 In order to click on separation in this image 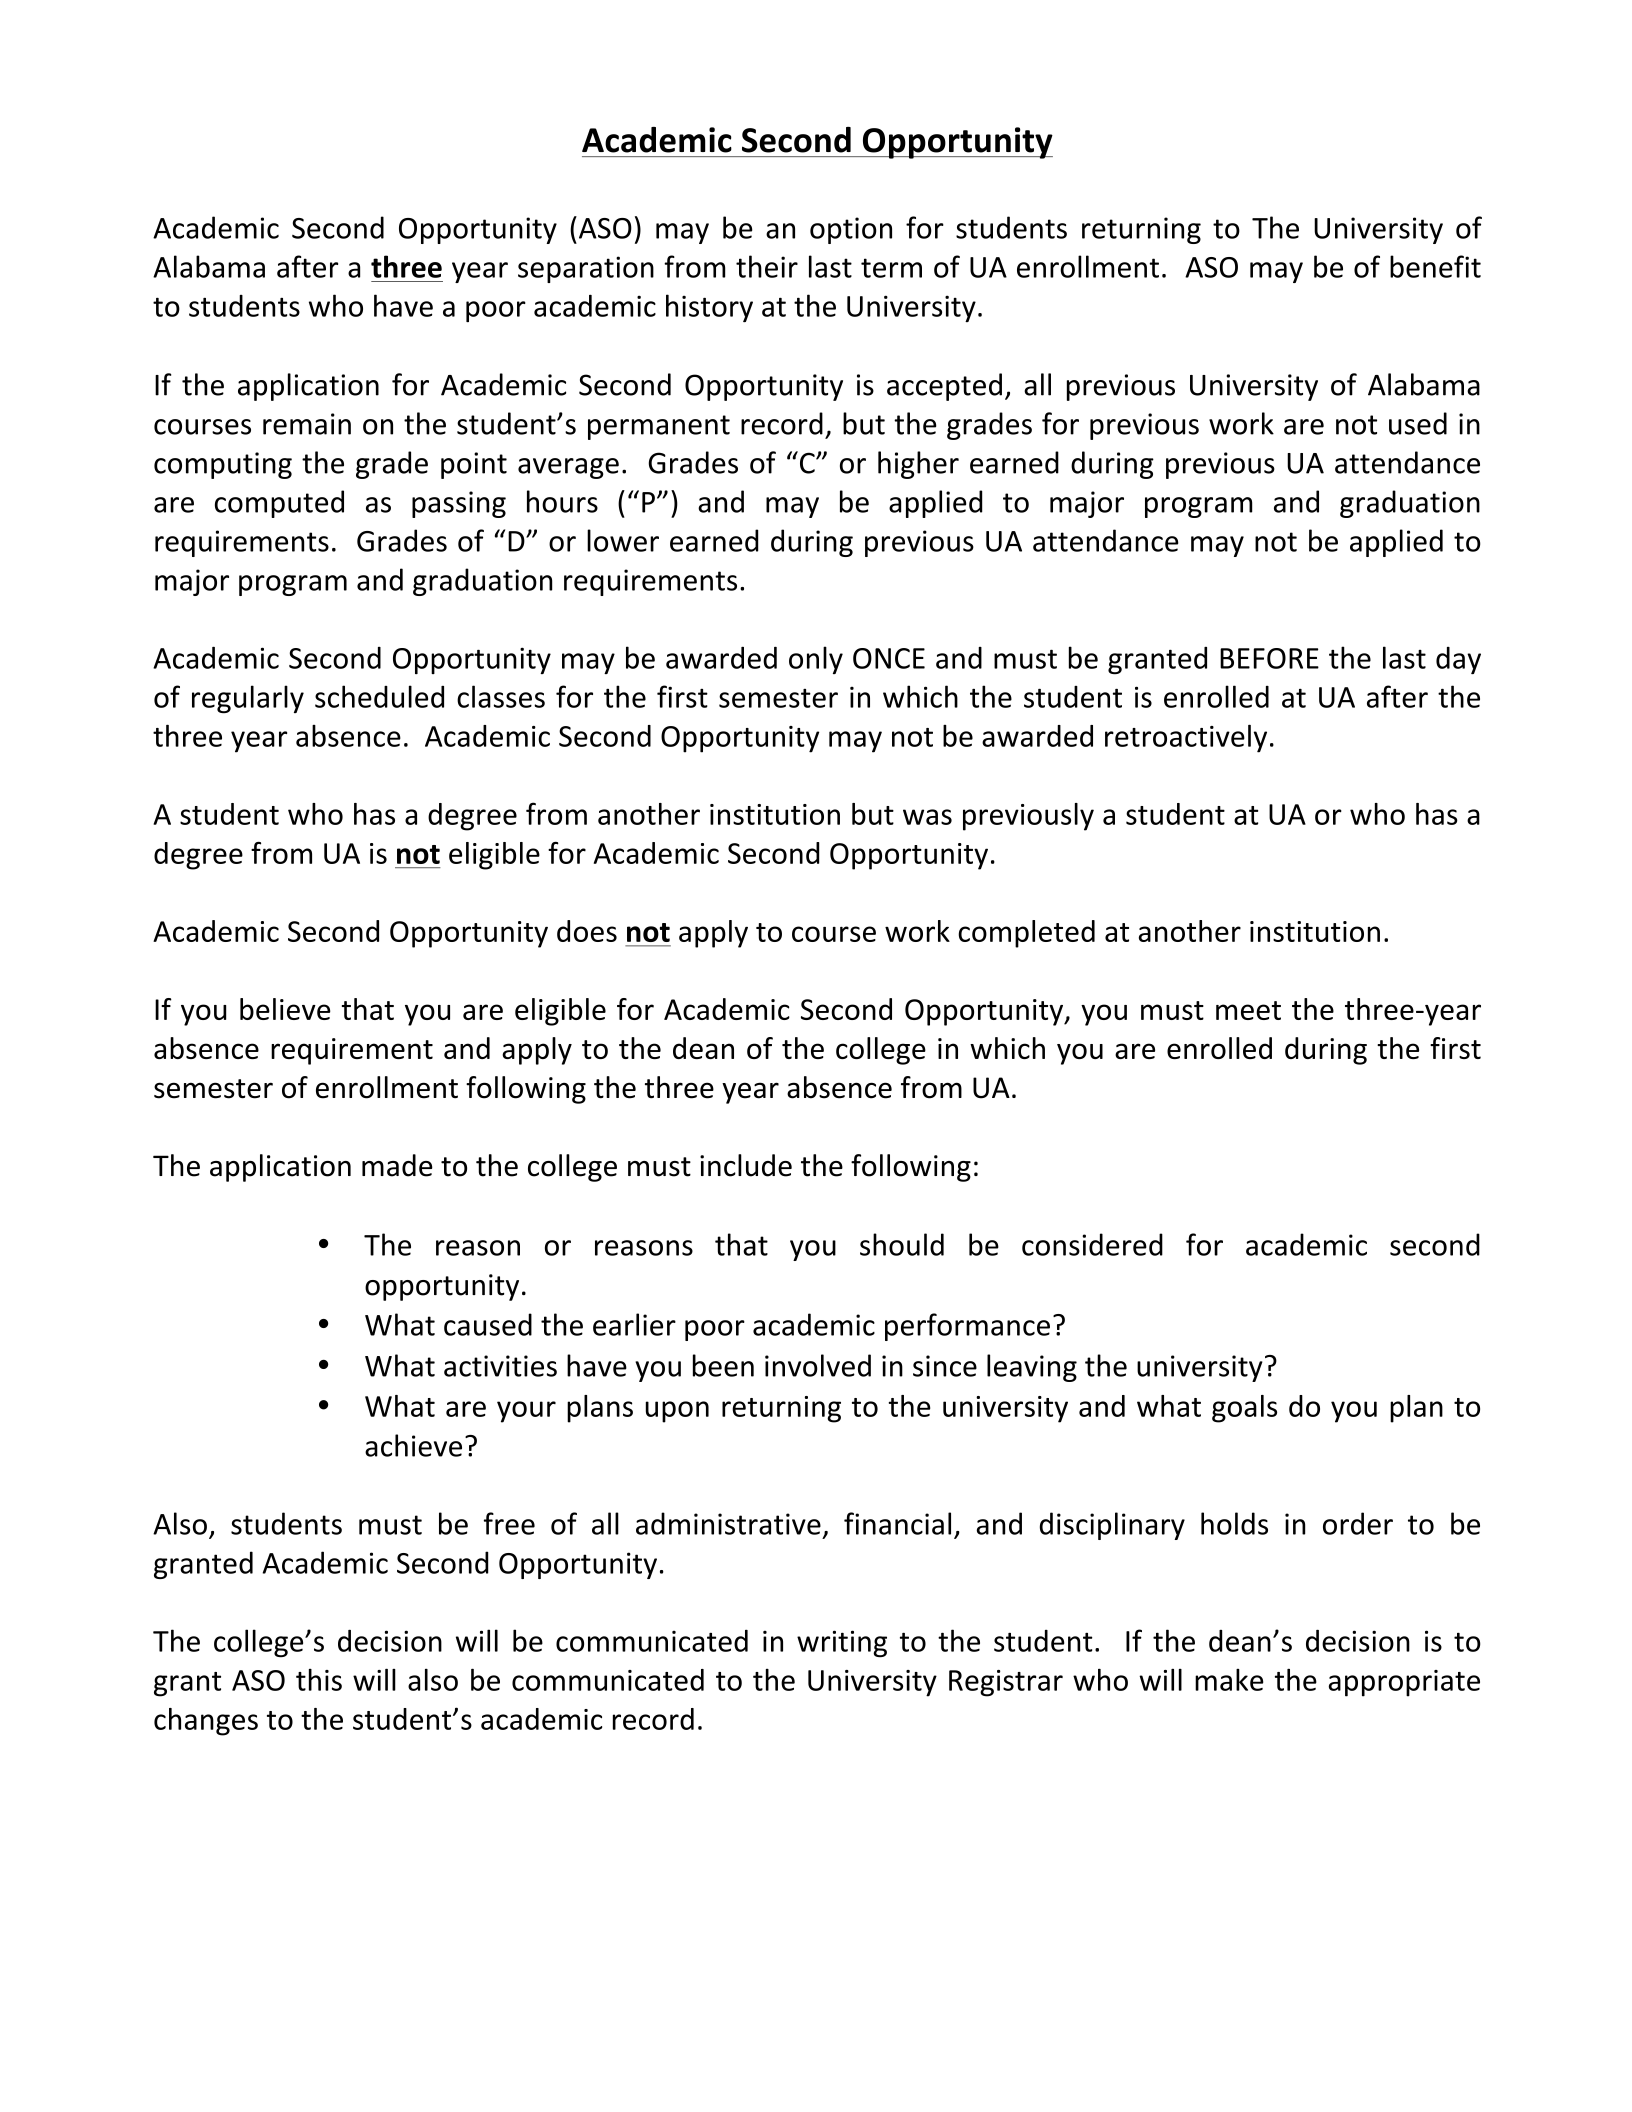, I will do `click(586, 269)`.
